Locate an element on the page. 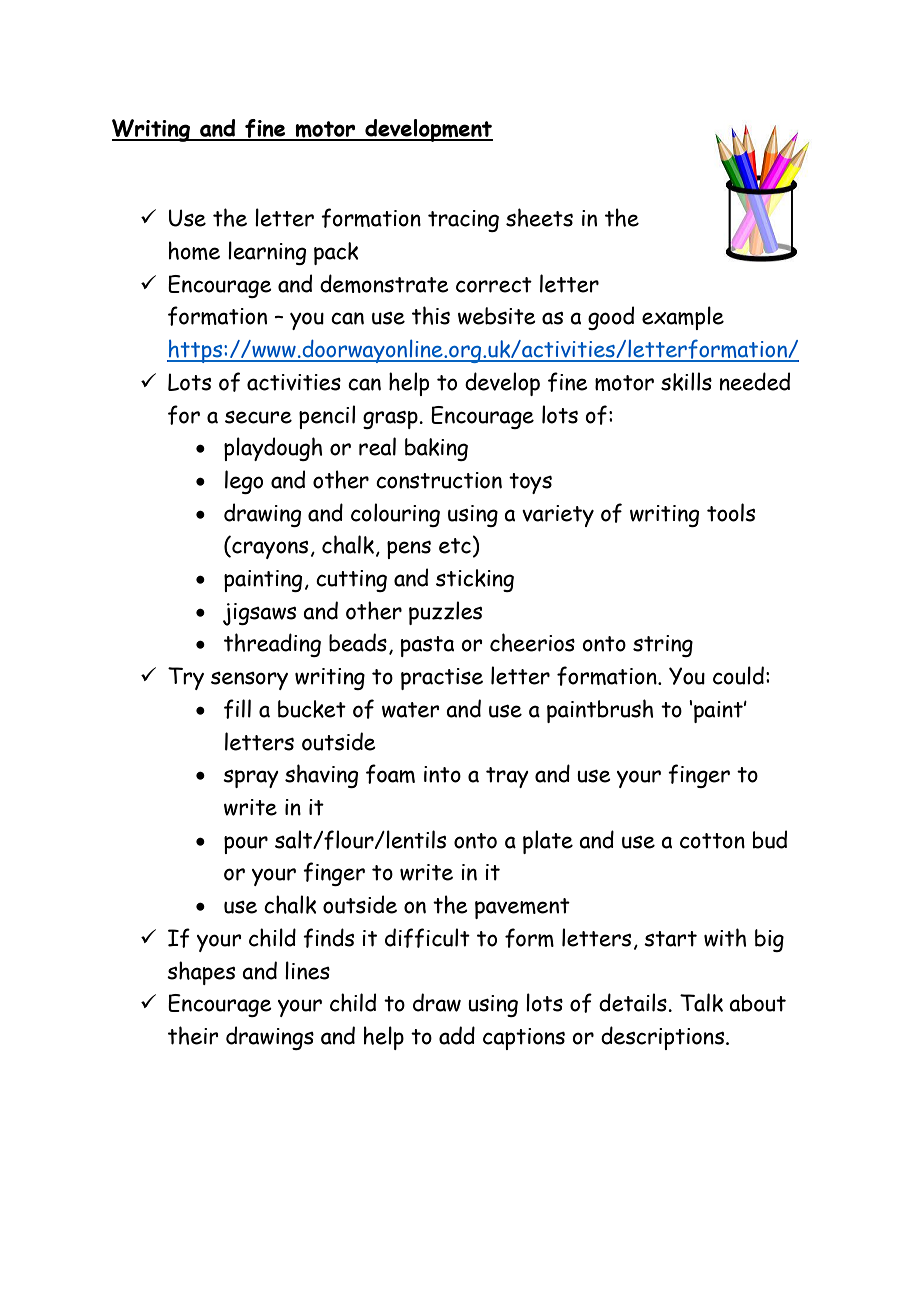 The image size is (924, 1308). learning is located at coordinates (267, 253).
